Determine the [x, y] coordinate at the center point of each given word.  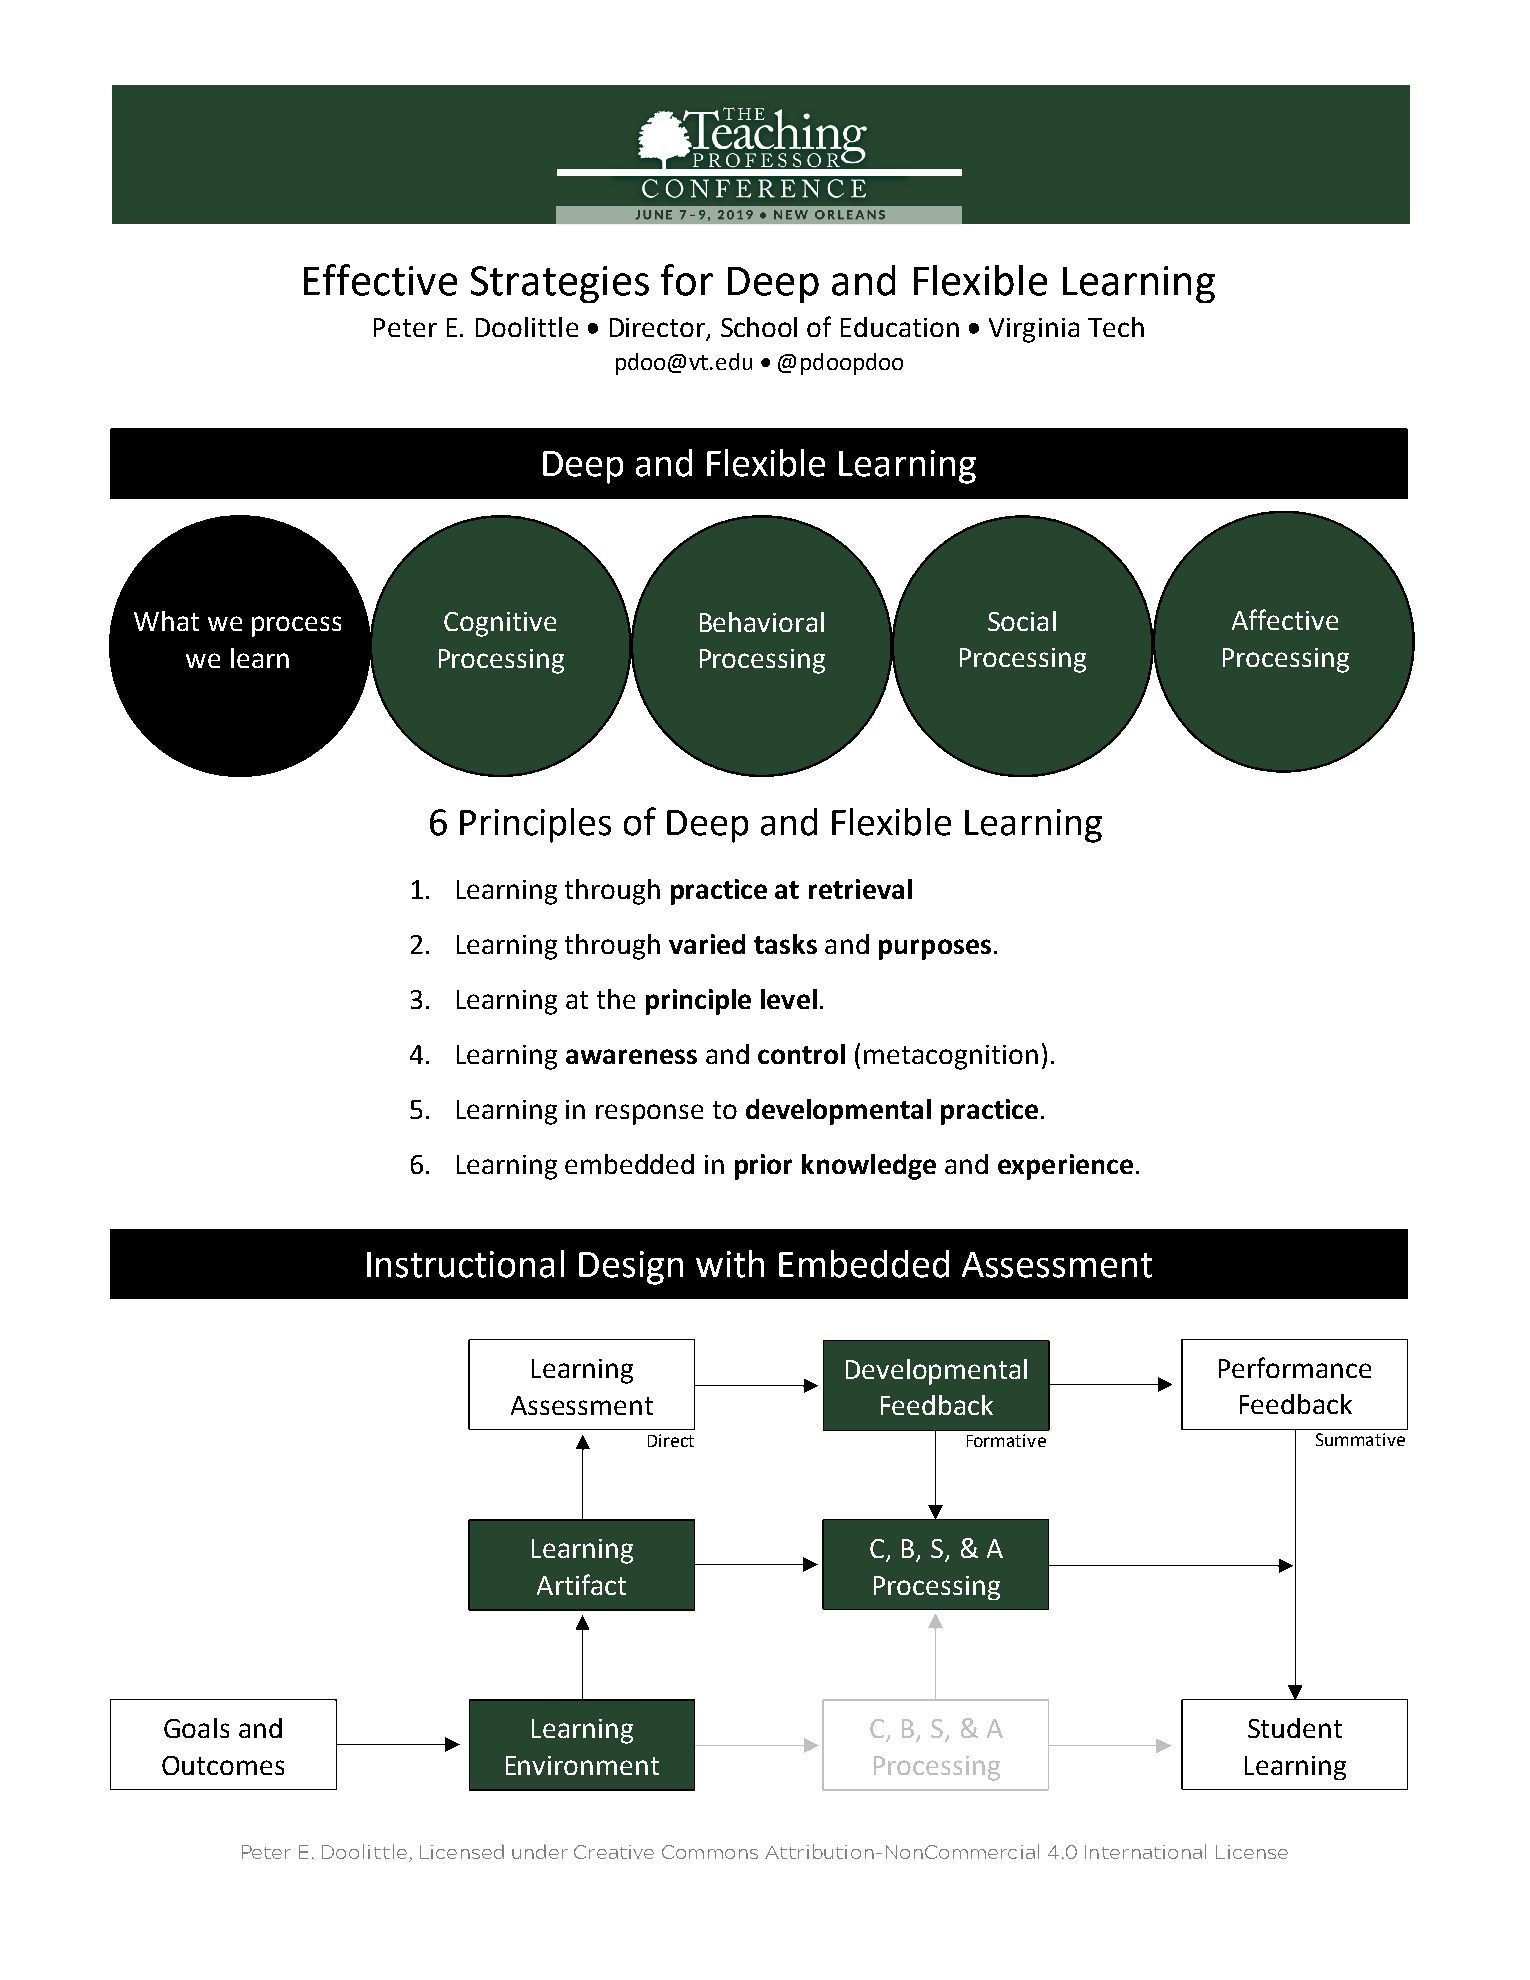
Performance [1295, 1367]
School [759, 327]
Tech [1116, 327]
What [166, 621]
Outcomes [223, 1765]
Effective [380, 280]
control [801, 1054]
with [730, 1264]
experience [1065, 1167]
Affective [1285, 619]
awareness [631, 1056]
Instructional [465, 1264]
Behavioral [762, 622]
